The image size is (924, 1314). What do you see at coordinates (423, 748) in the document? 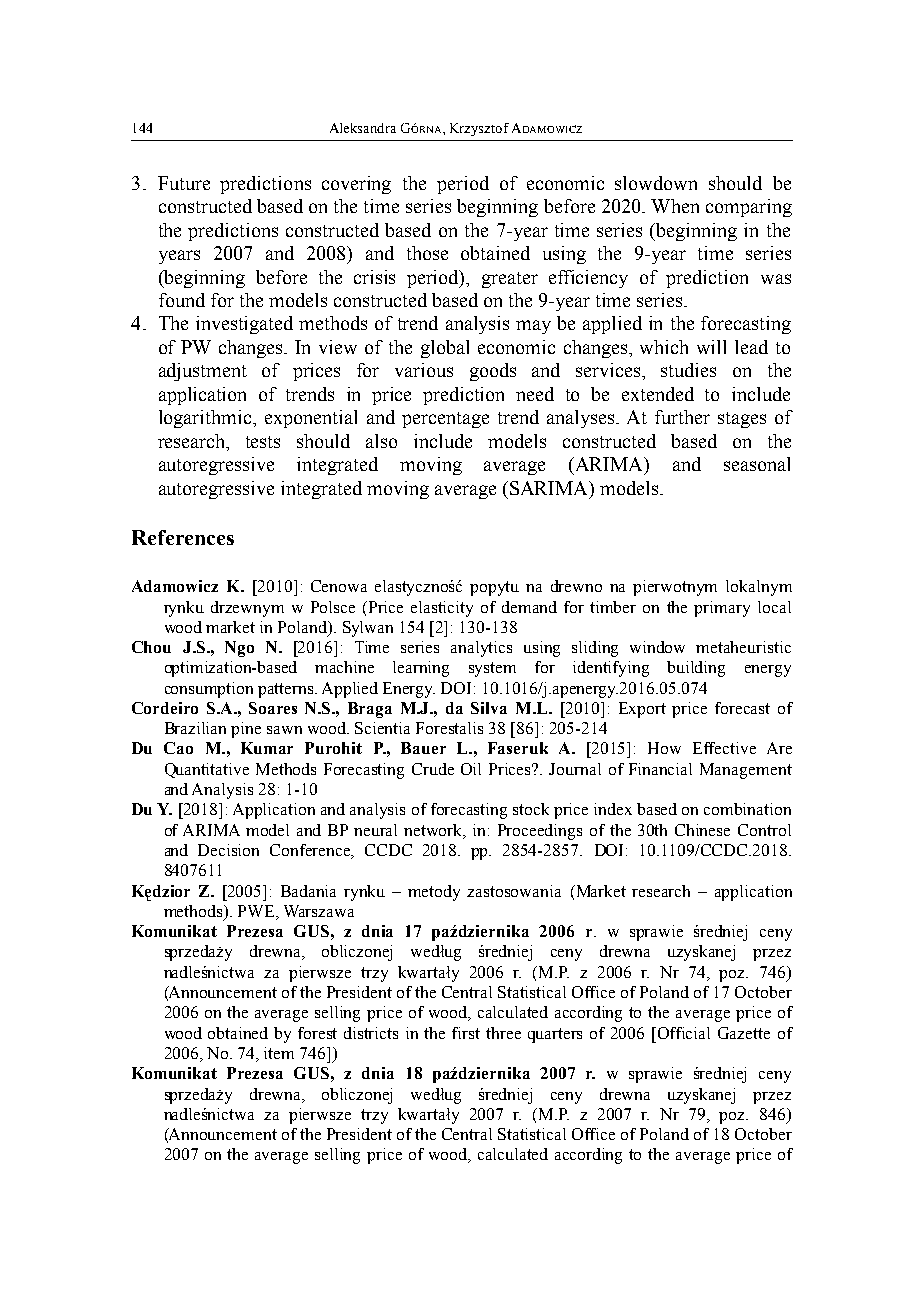
I see `Bauer` at bounding box center [423, 748].
